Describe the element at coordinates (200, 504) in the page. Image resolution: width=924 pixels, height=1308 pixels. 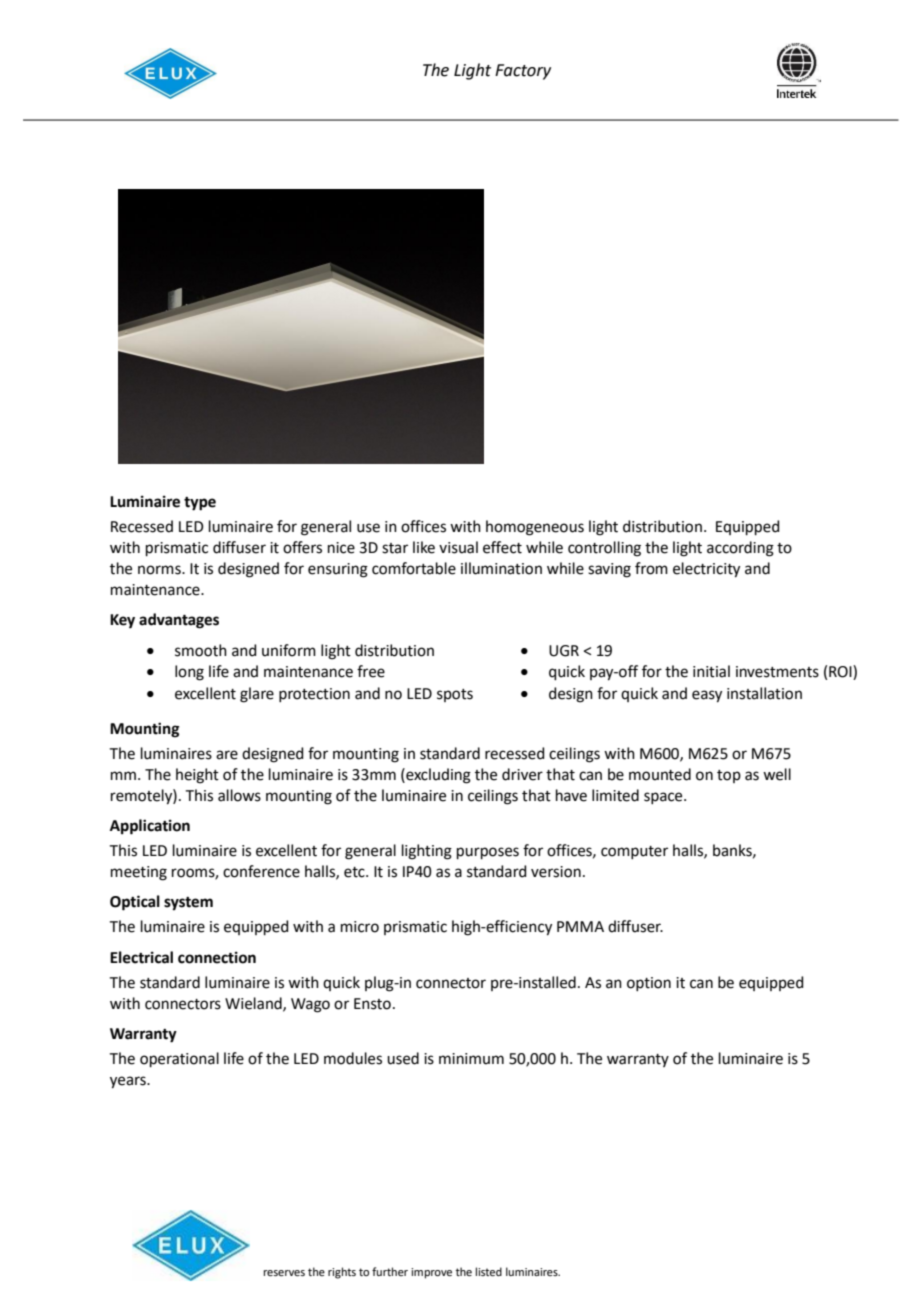
I see `type` at that location.
